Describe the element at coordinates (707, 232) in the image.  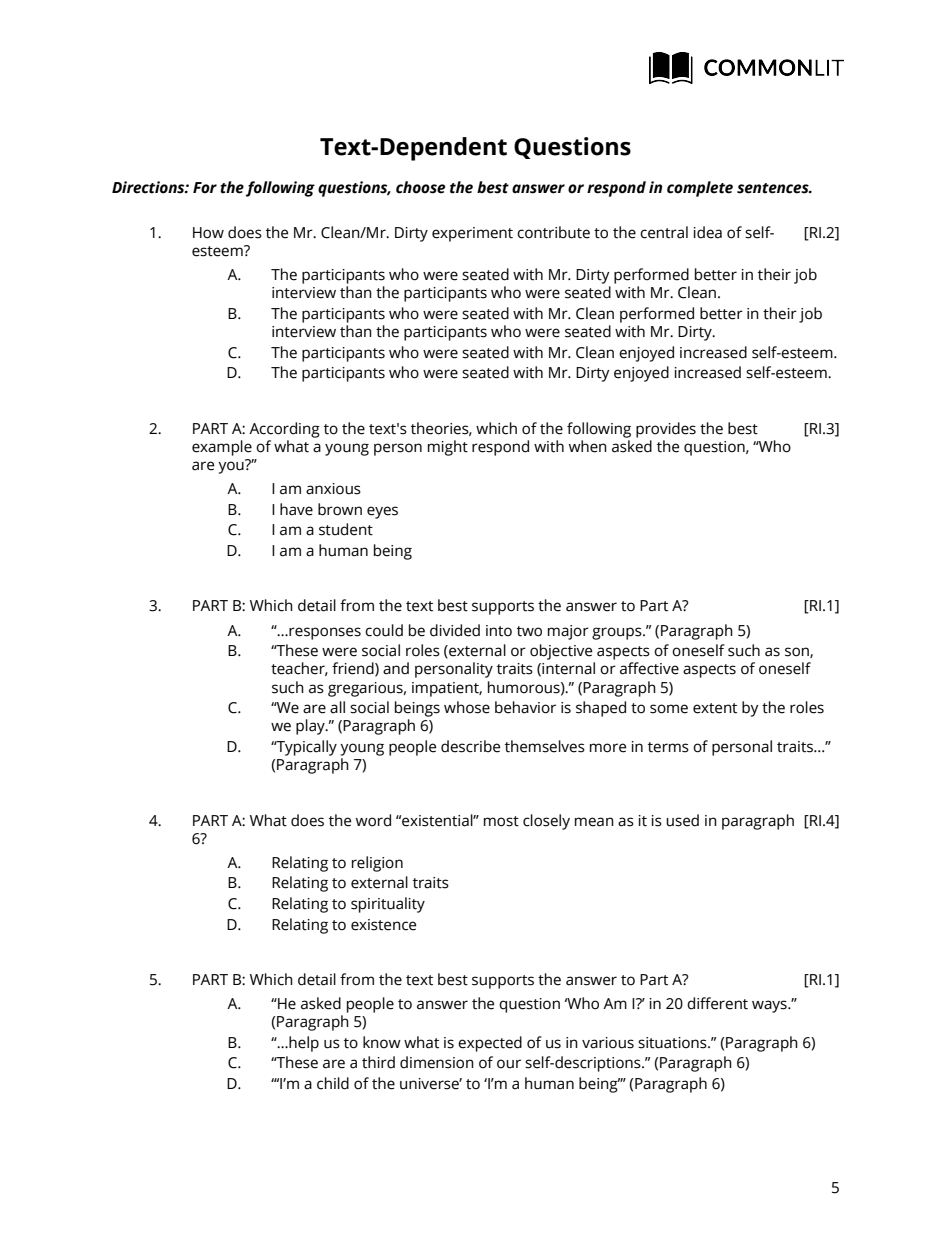
I see `idea` at that location.
